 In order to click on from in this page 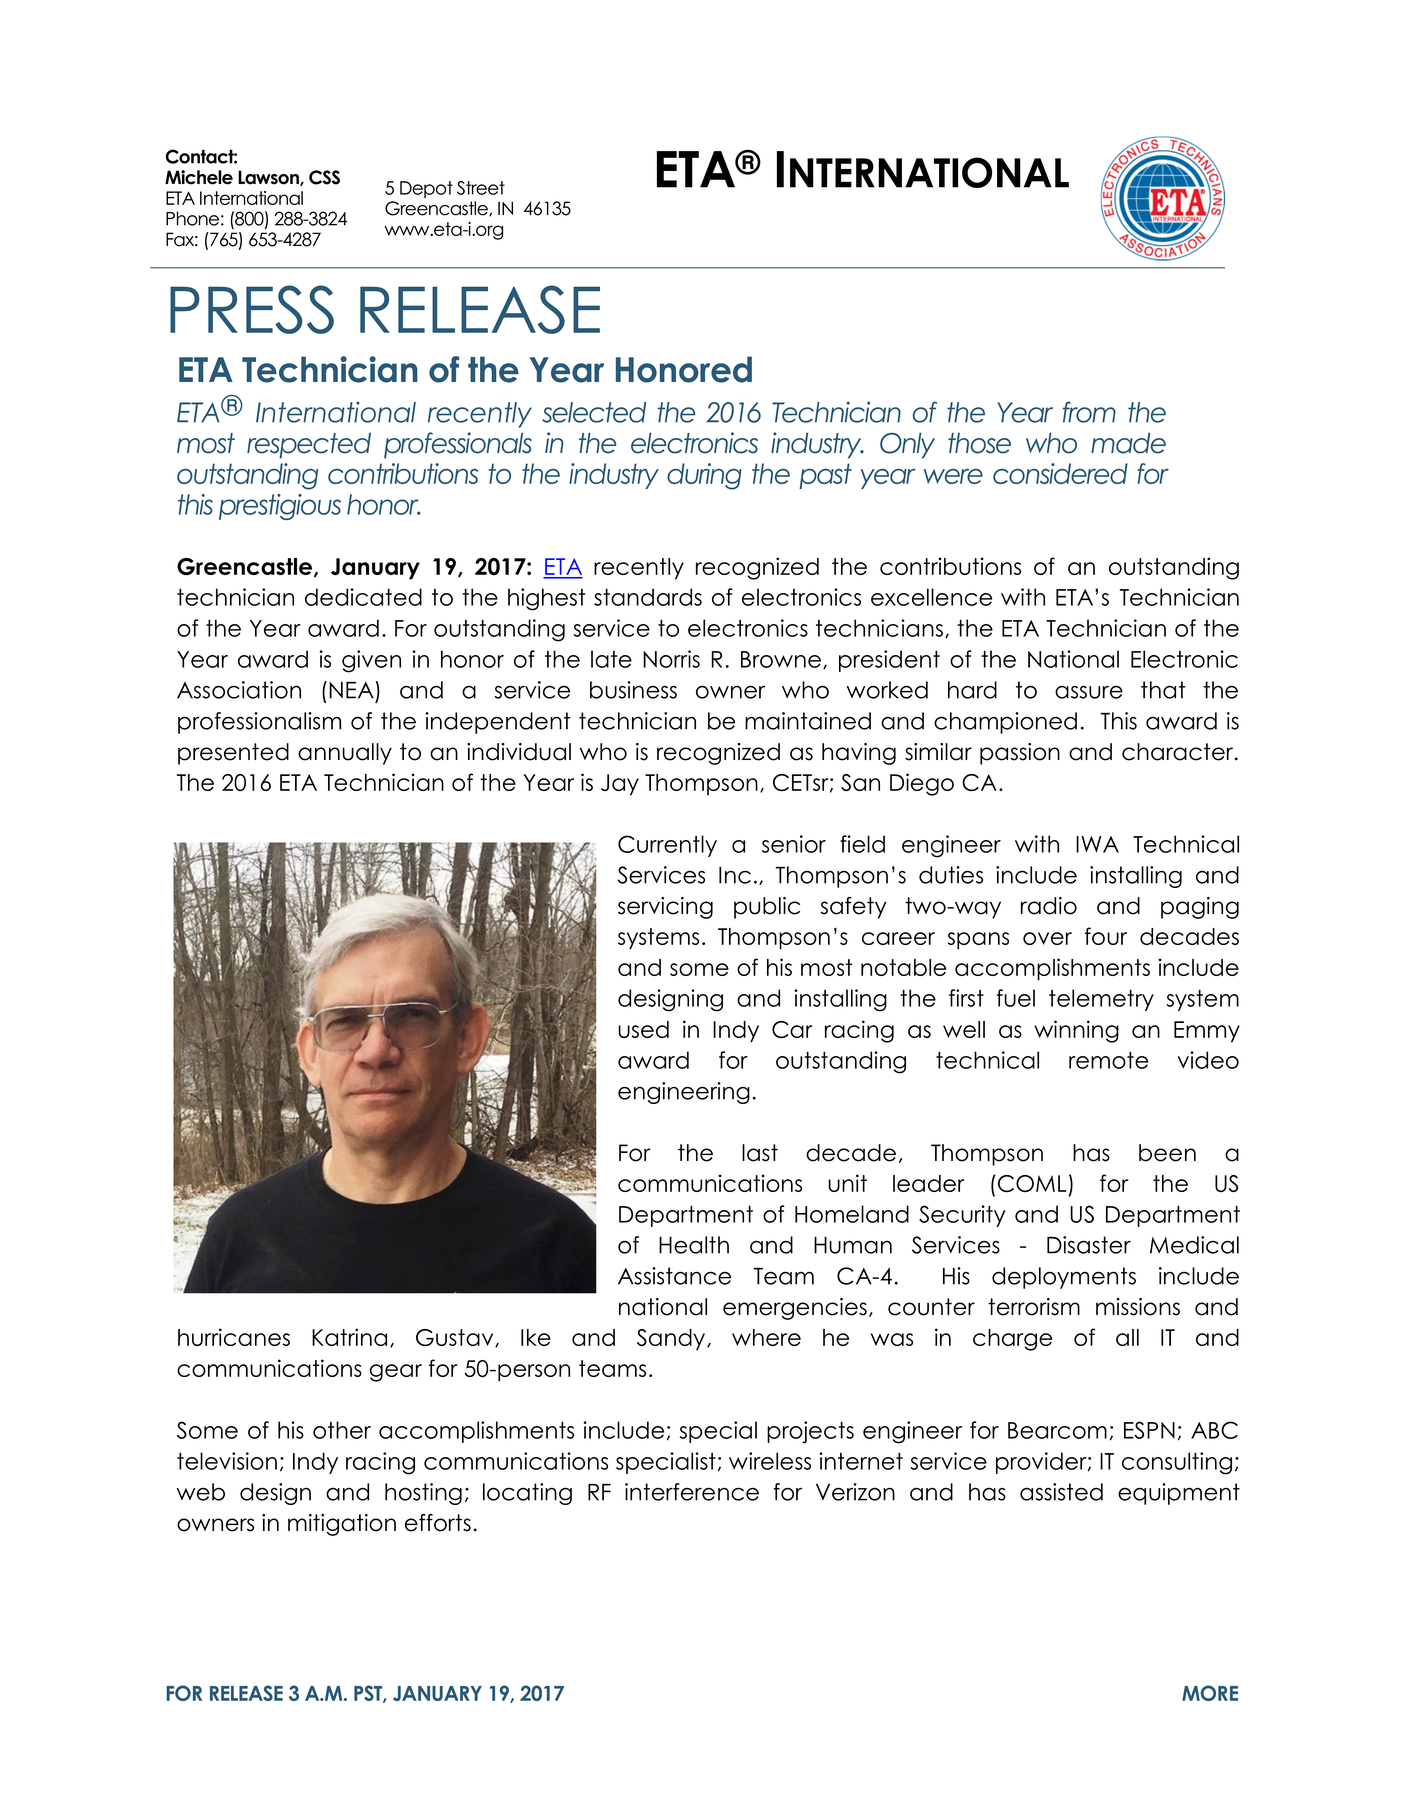, I will do `click(1089, 412)`.
